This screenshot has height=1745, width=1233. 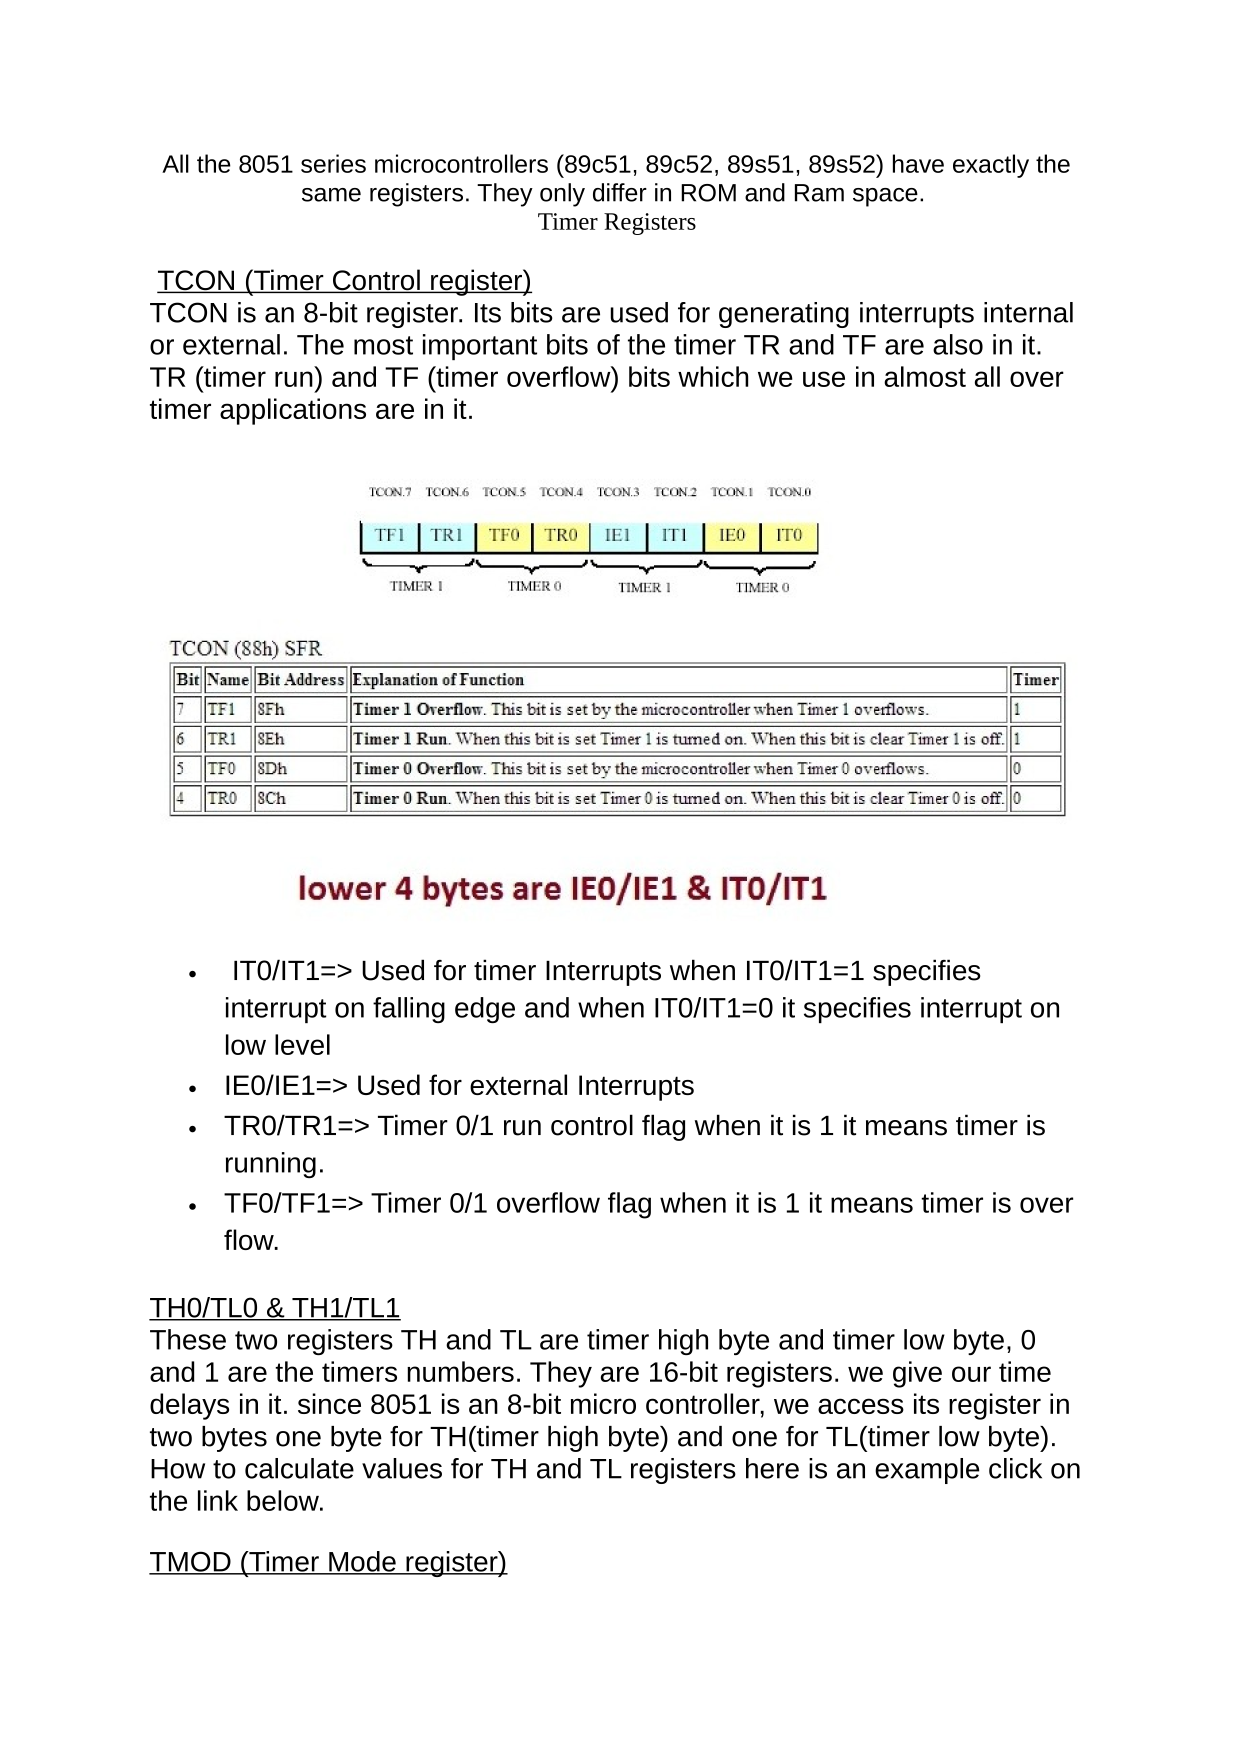 I want to click on give, so click(x=917, y=1374).
